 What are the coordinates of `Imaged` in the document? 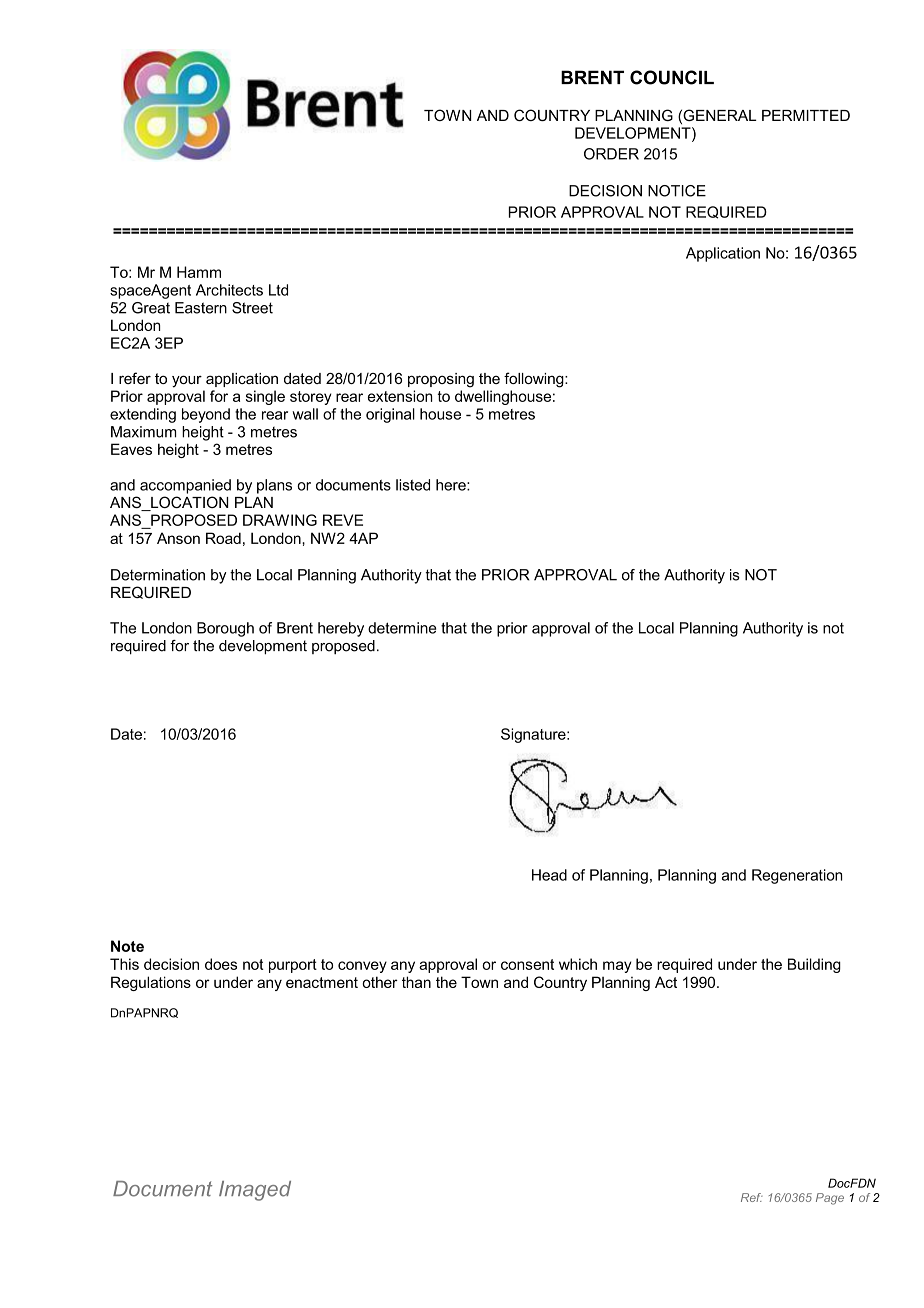 It's located at (255, 1191).
